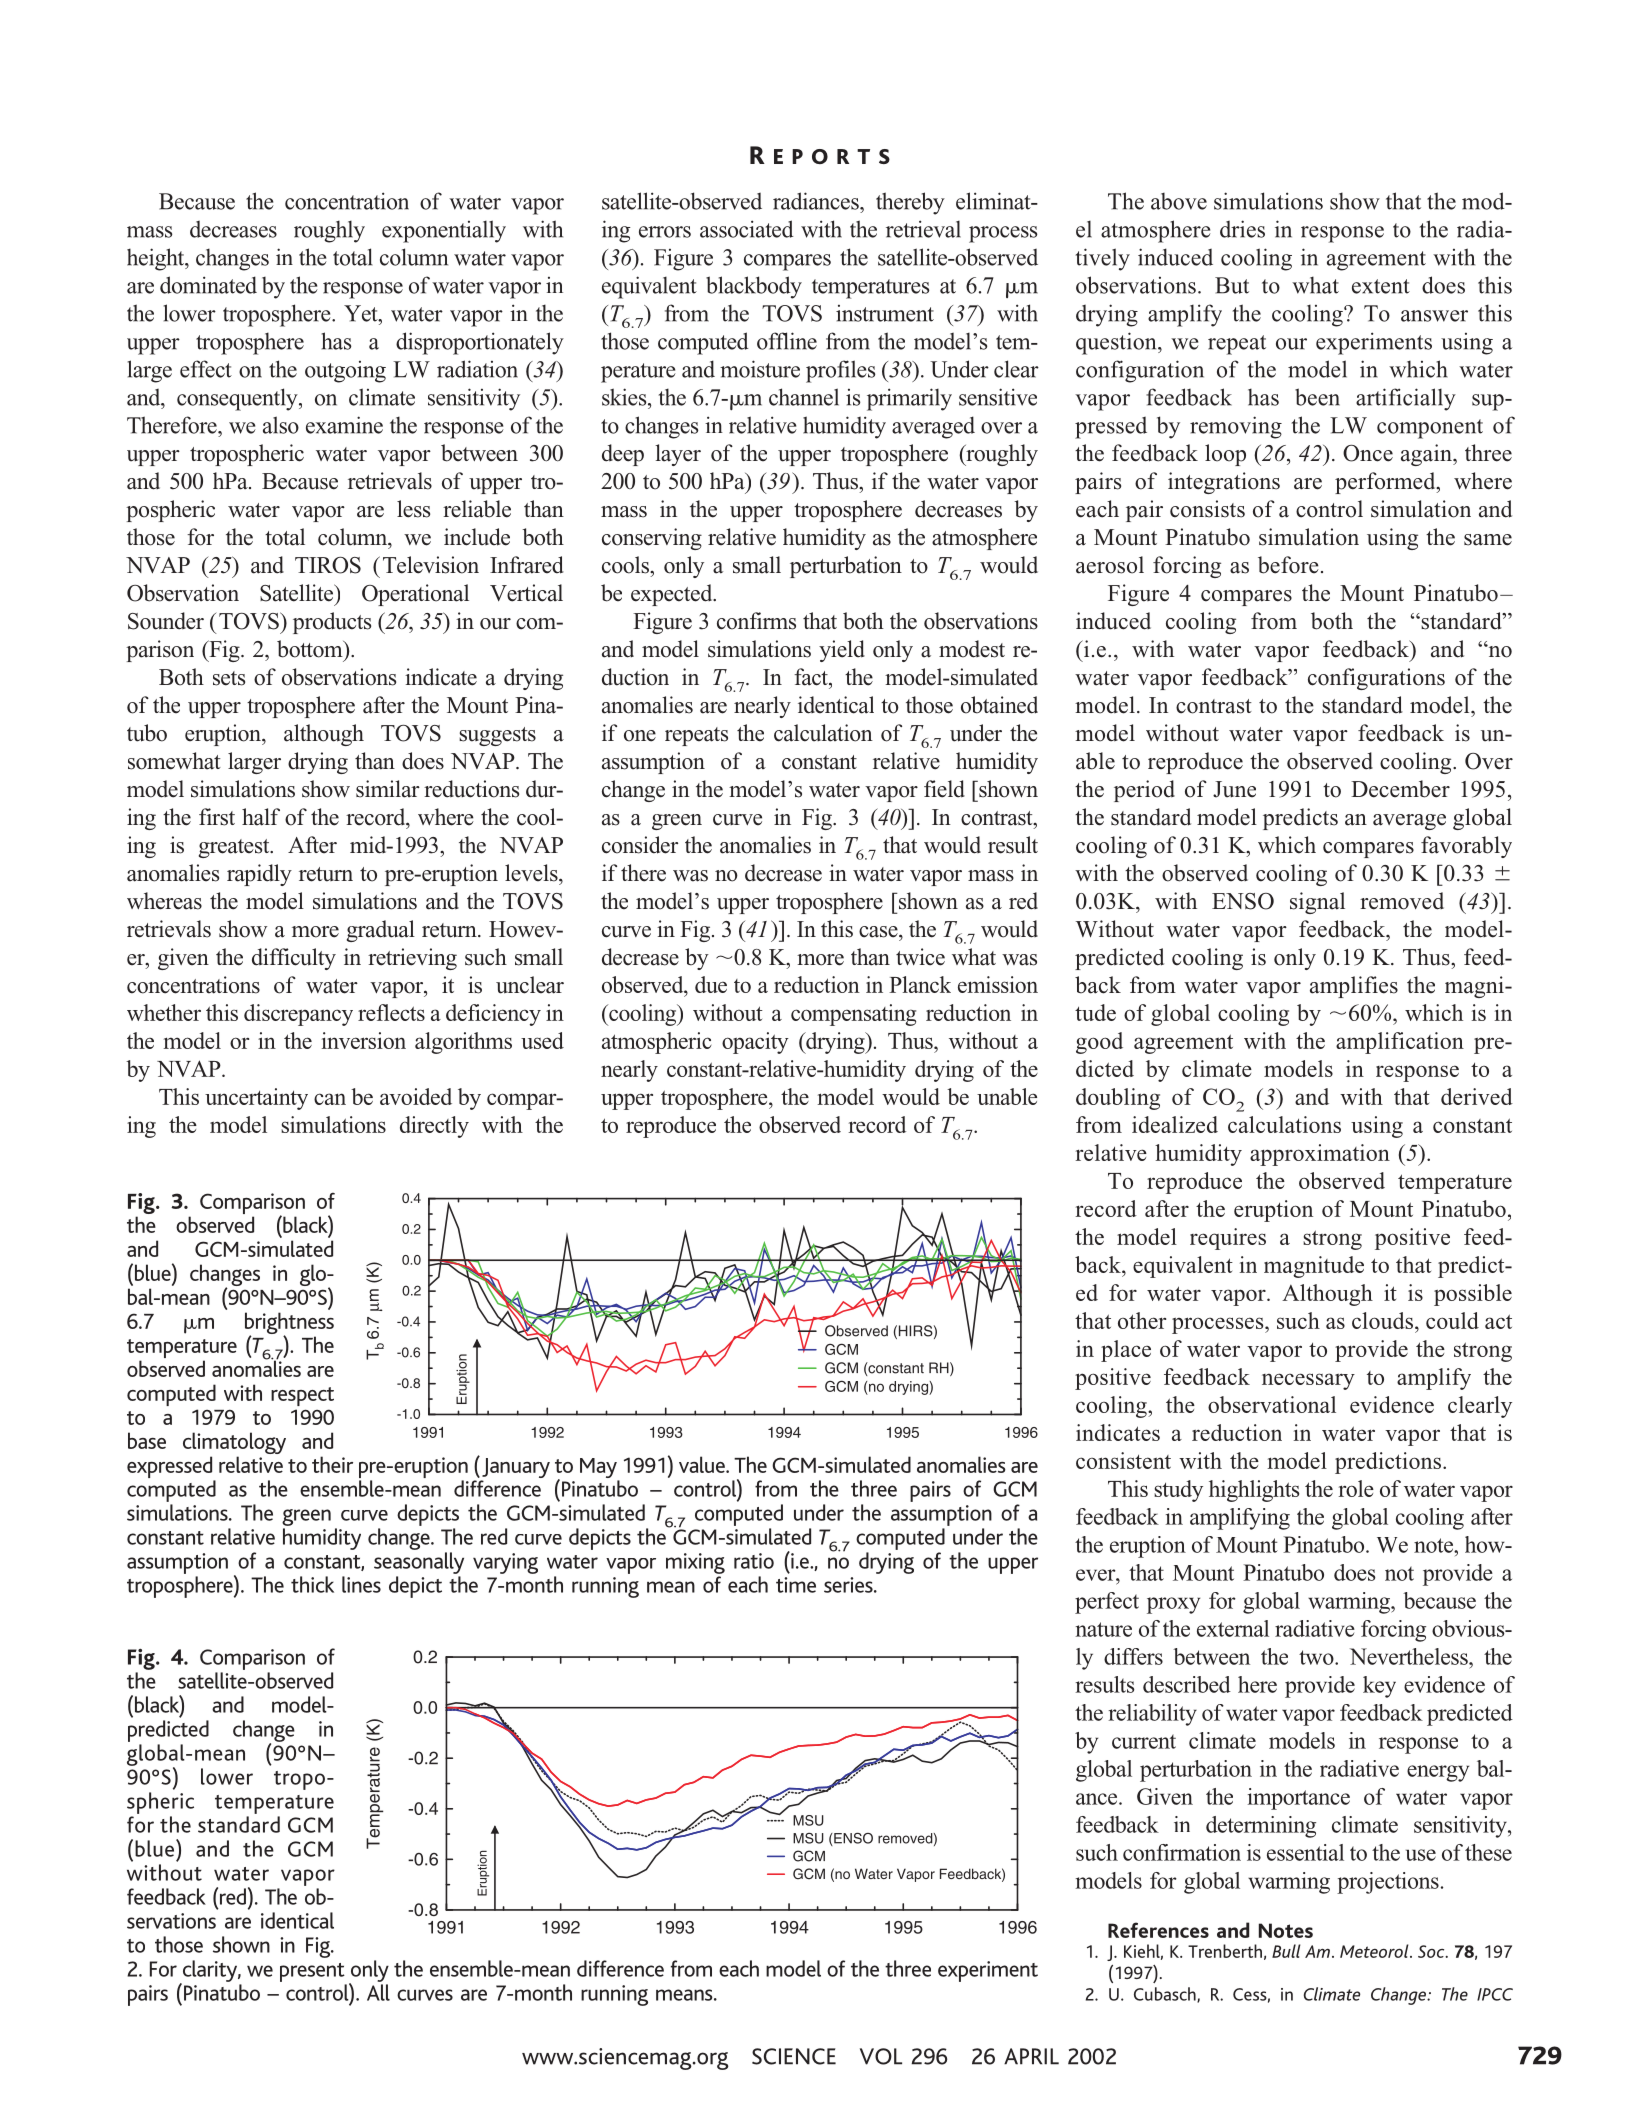 Image resolution: width=1631 pixels, height=2111 pixels. I want to click on Yet, so click(362, 313).
